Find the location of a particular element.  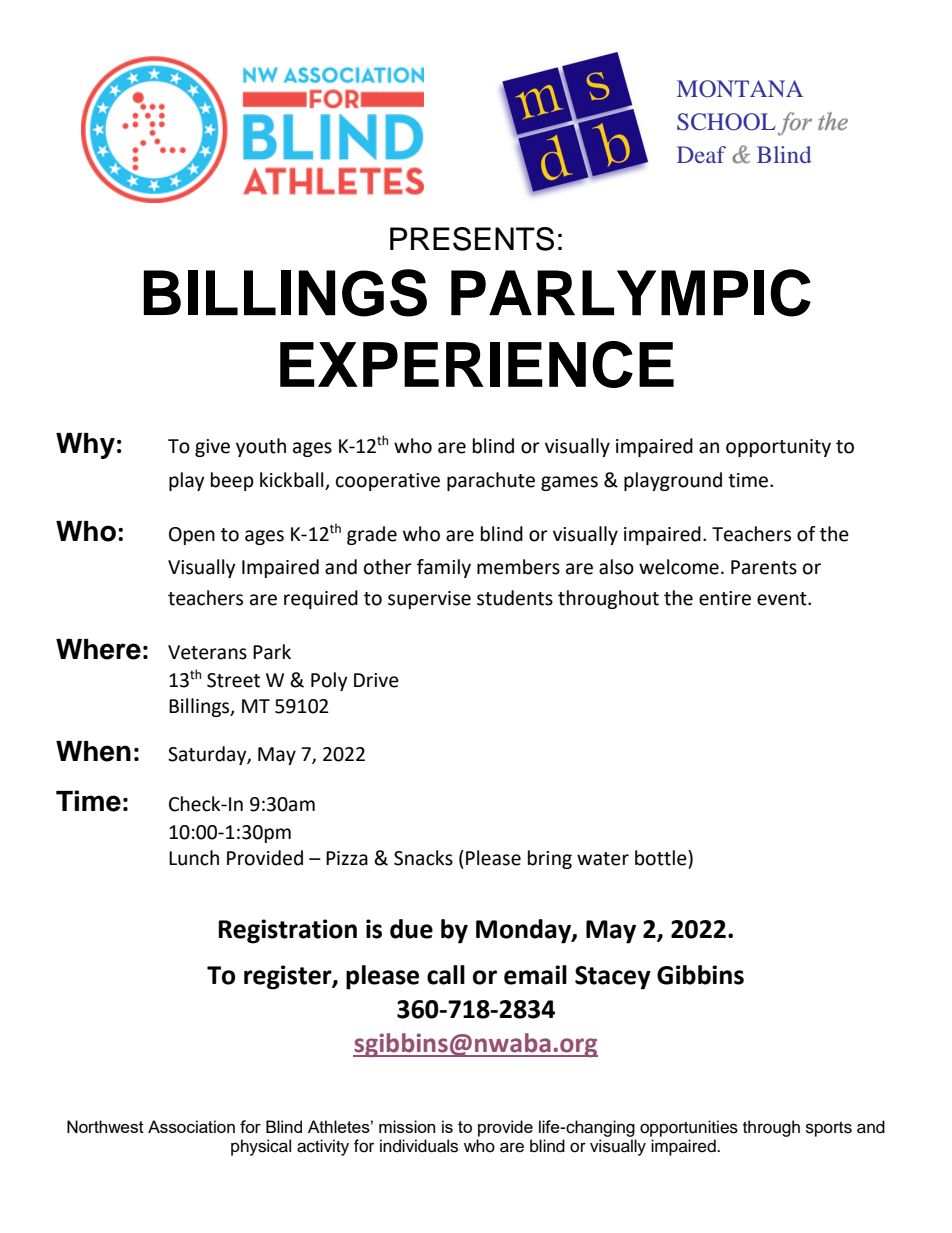

give is located at coordinates (212, 448).
